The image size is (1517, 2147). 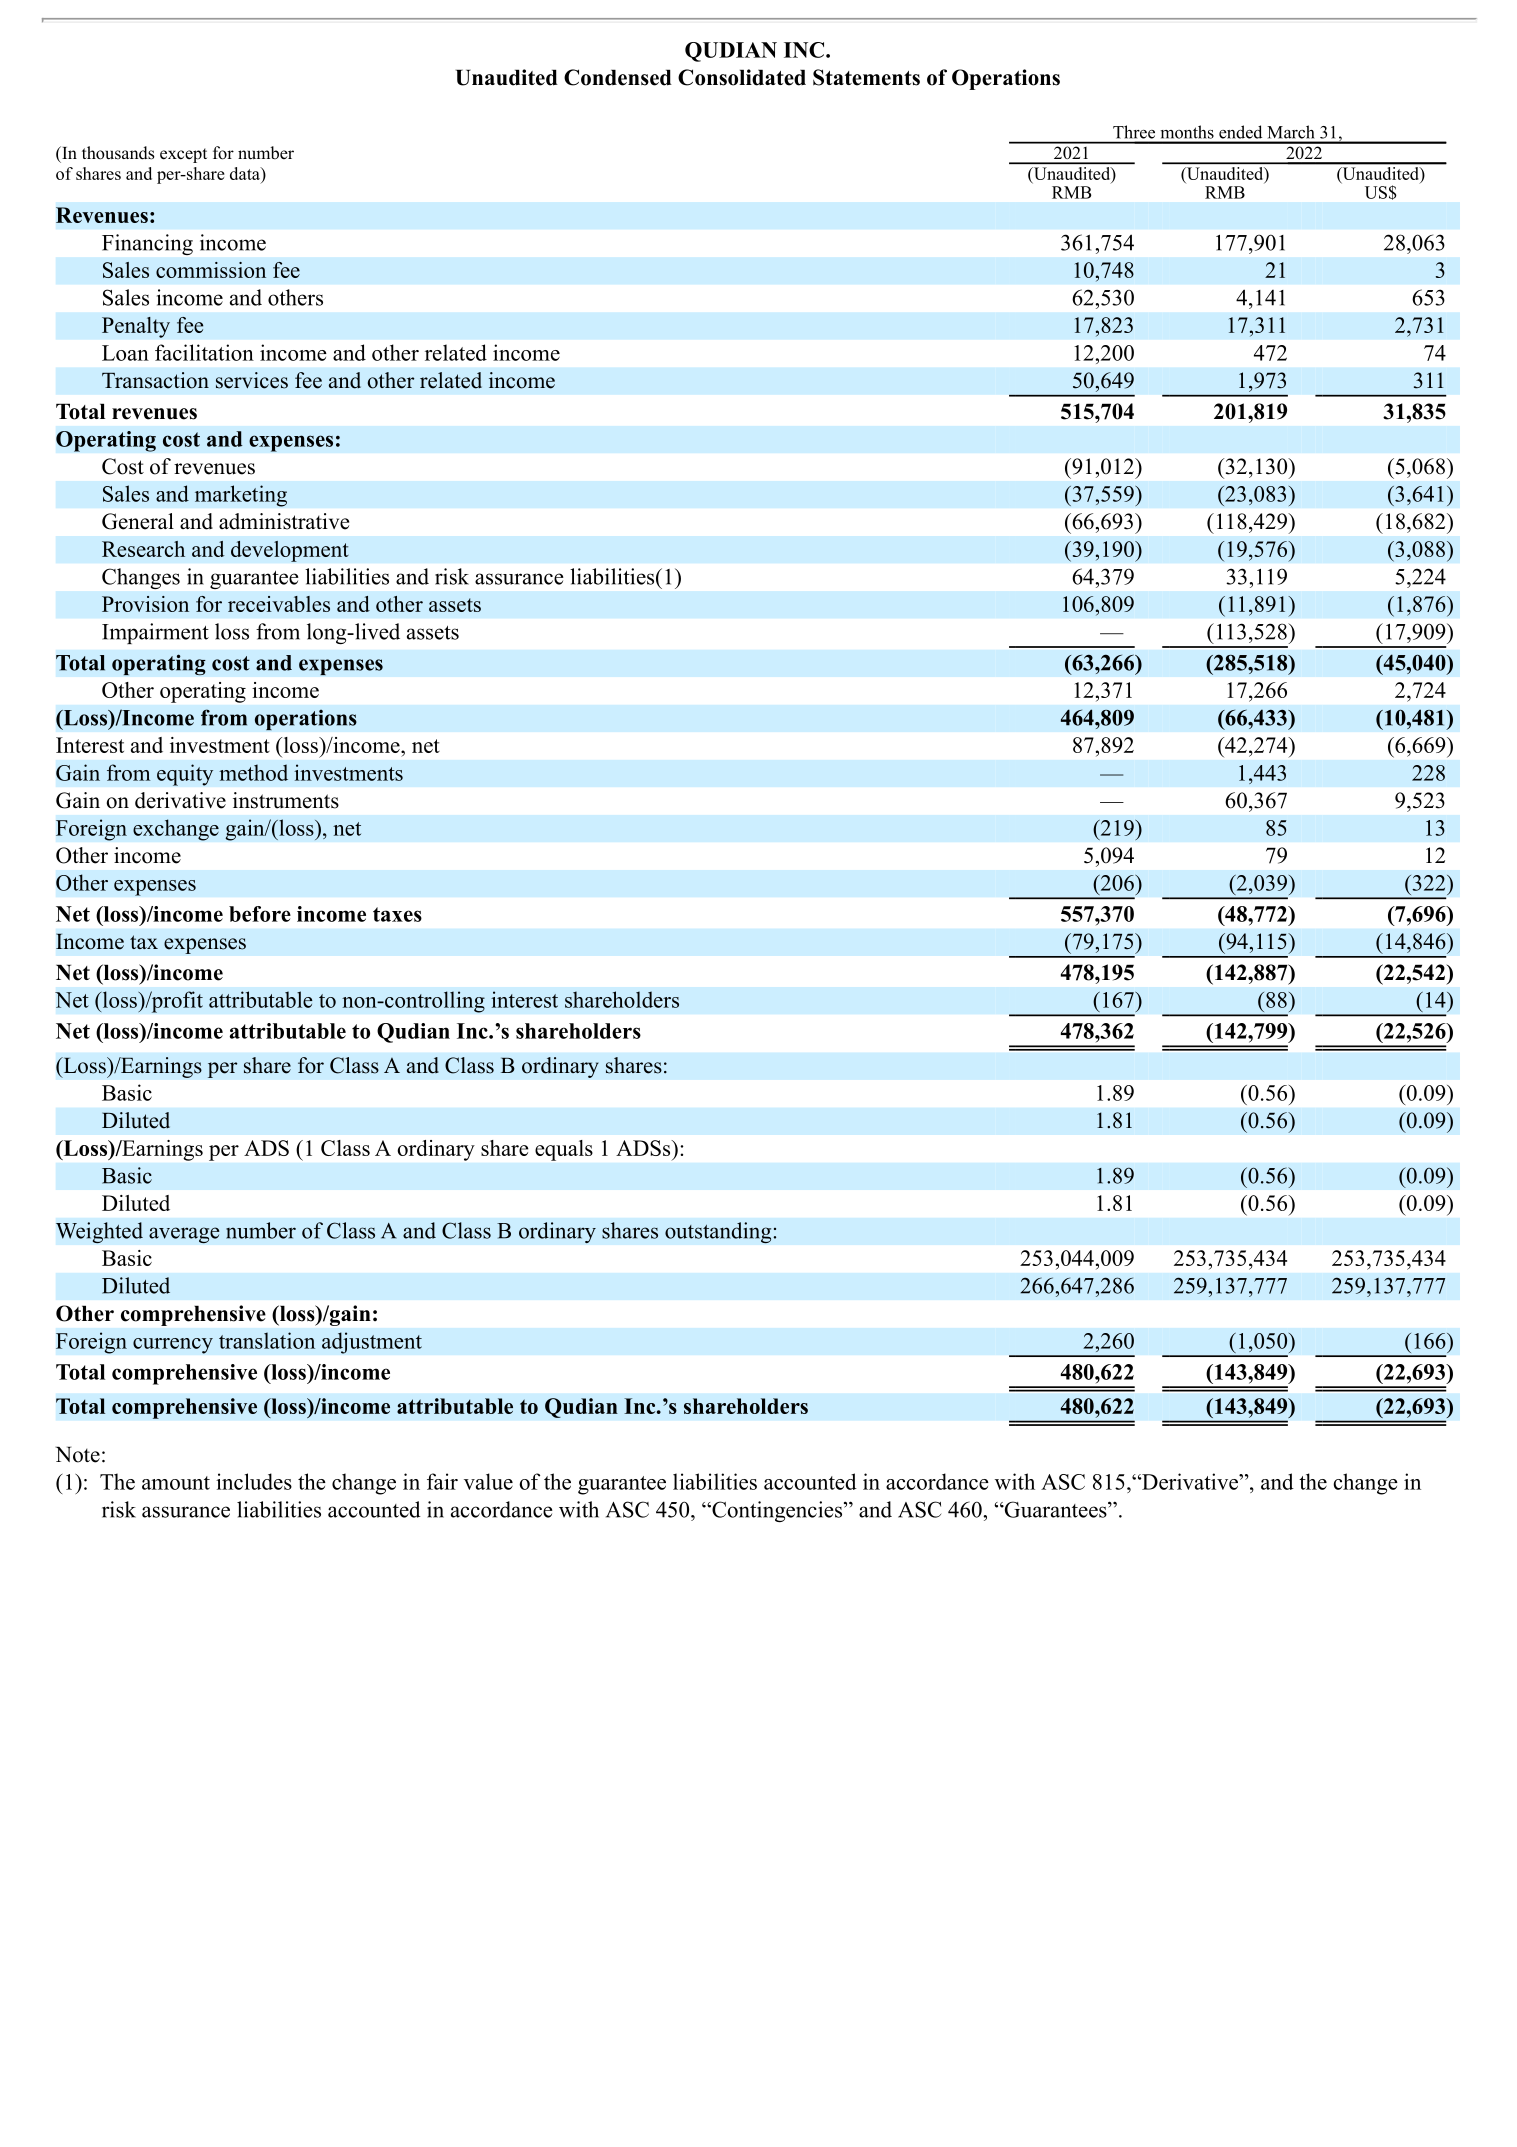 I want to click on Consolidated, so click(x=742, y=77).
